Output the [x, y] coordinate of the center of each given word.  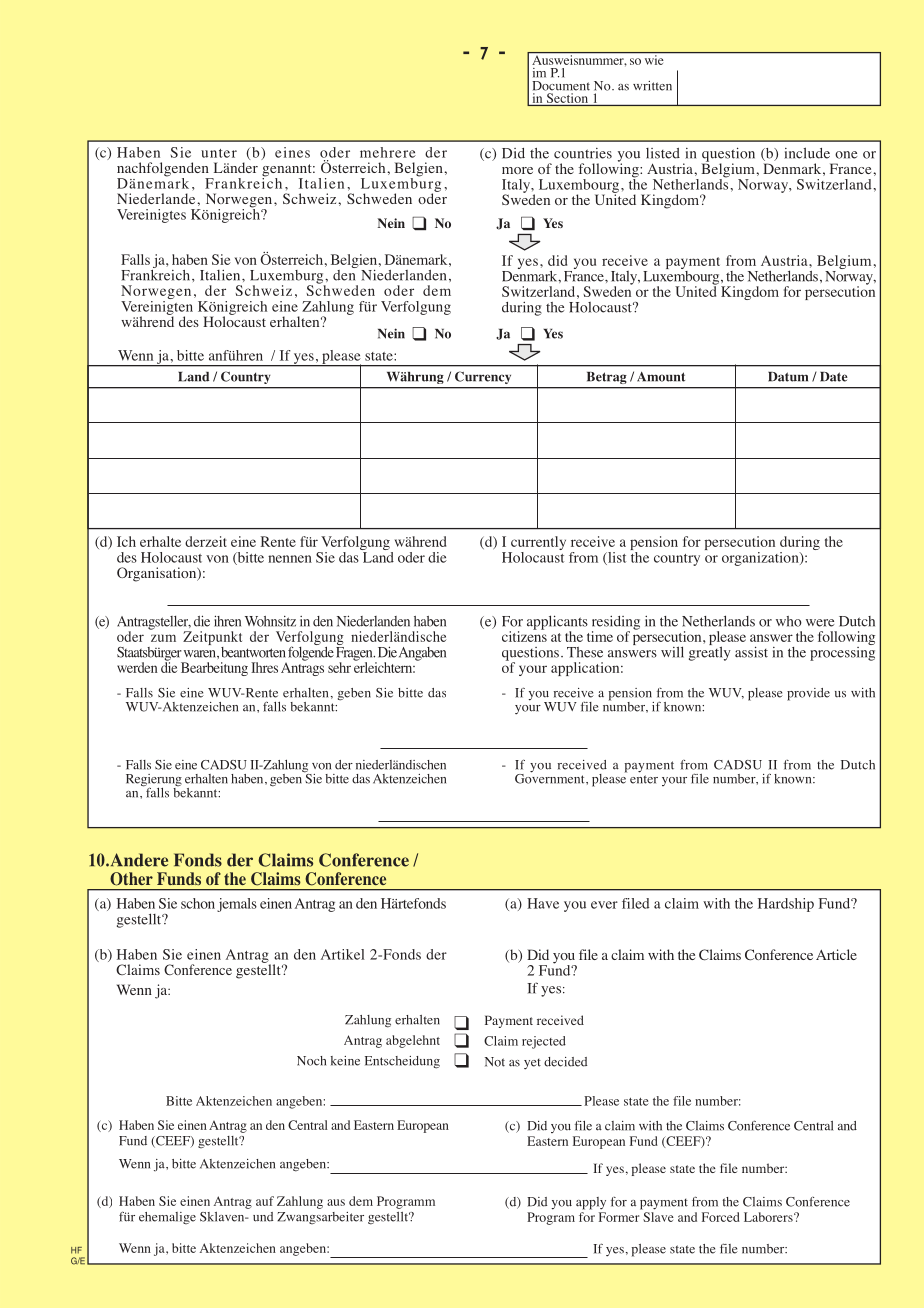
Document [561, 86]
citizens [524, 635]
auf [265, 1201]
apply [591, 1203]
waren [201, 654]
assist [751, 652]
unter [219, 153]
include [807, 153]
